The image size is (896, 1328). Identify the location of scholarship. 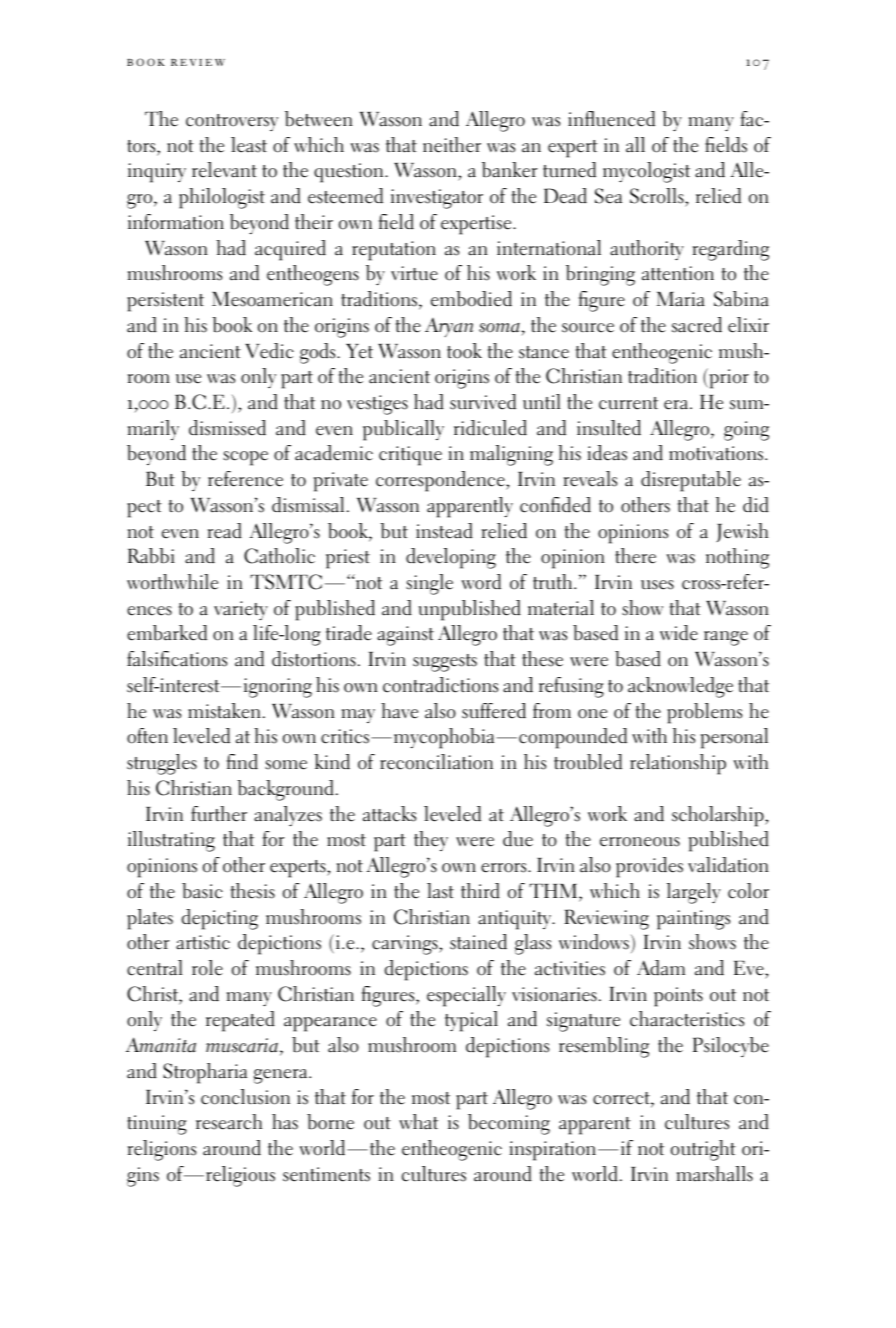
(719, 816).
